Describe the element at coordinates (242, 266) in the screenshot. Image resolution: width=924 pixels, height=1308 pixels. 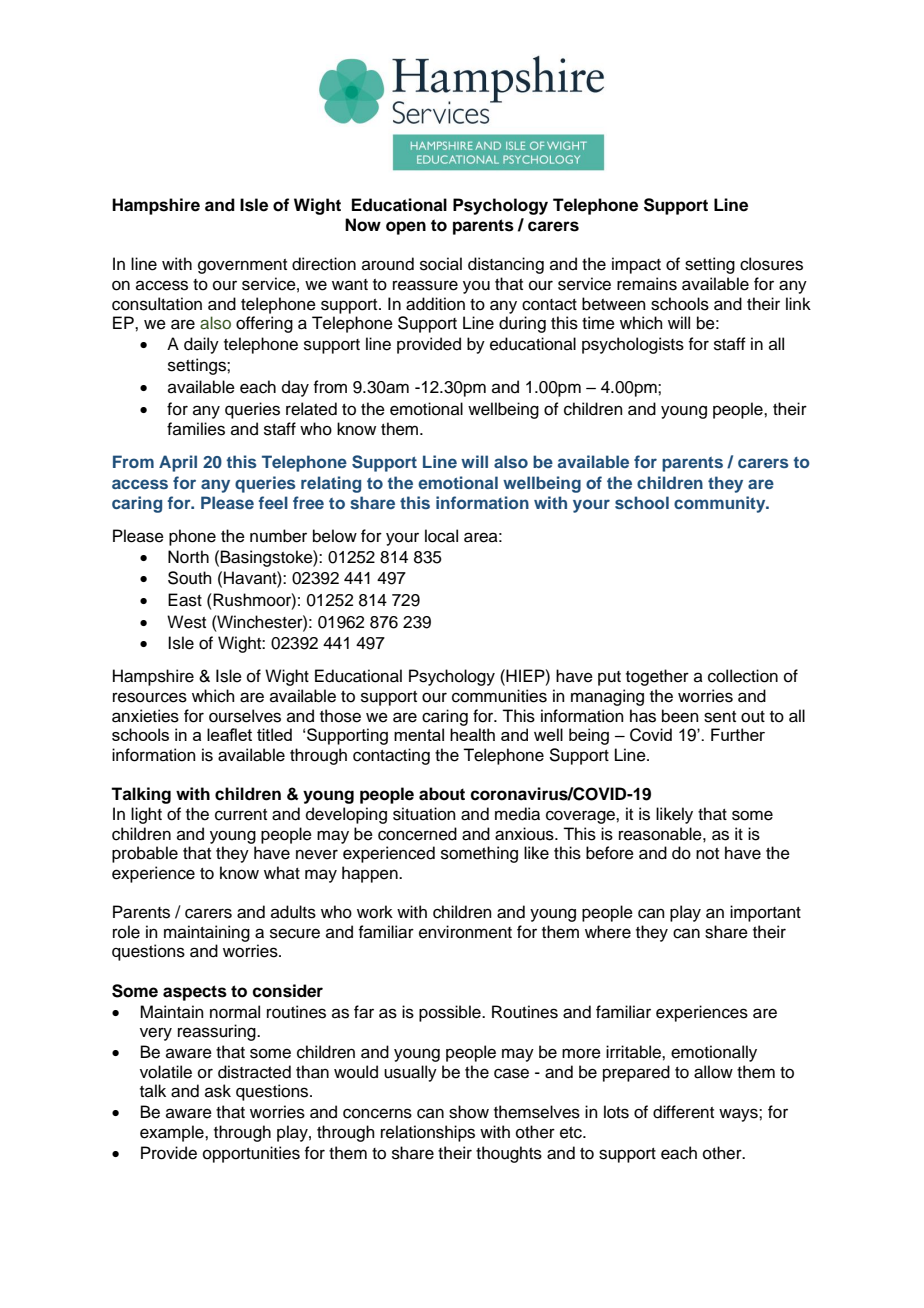
I see `government` at that location.
